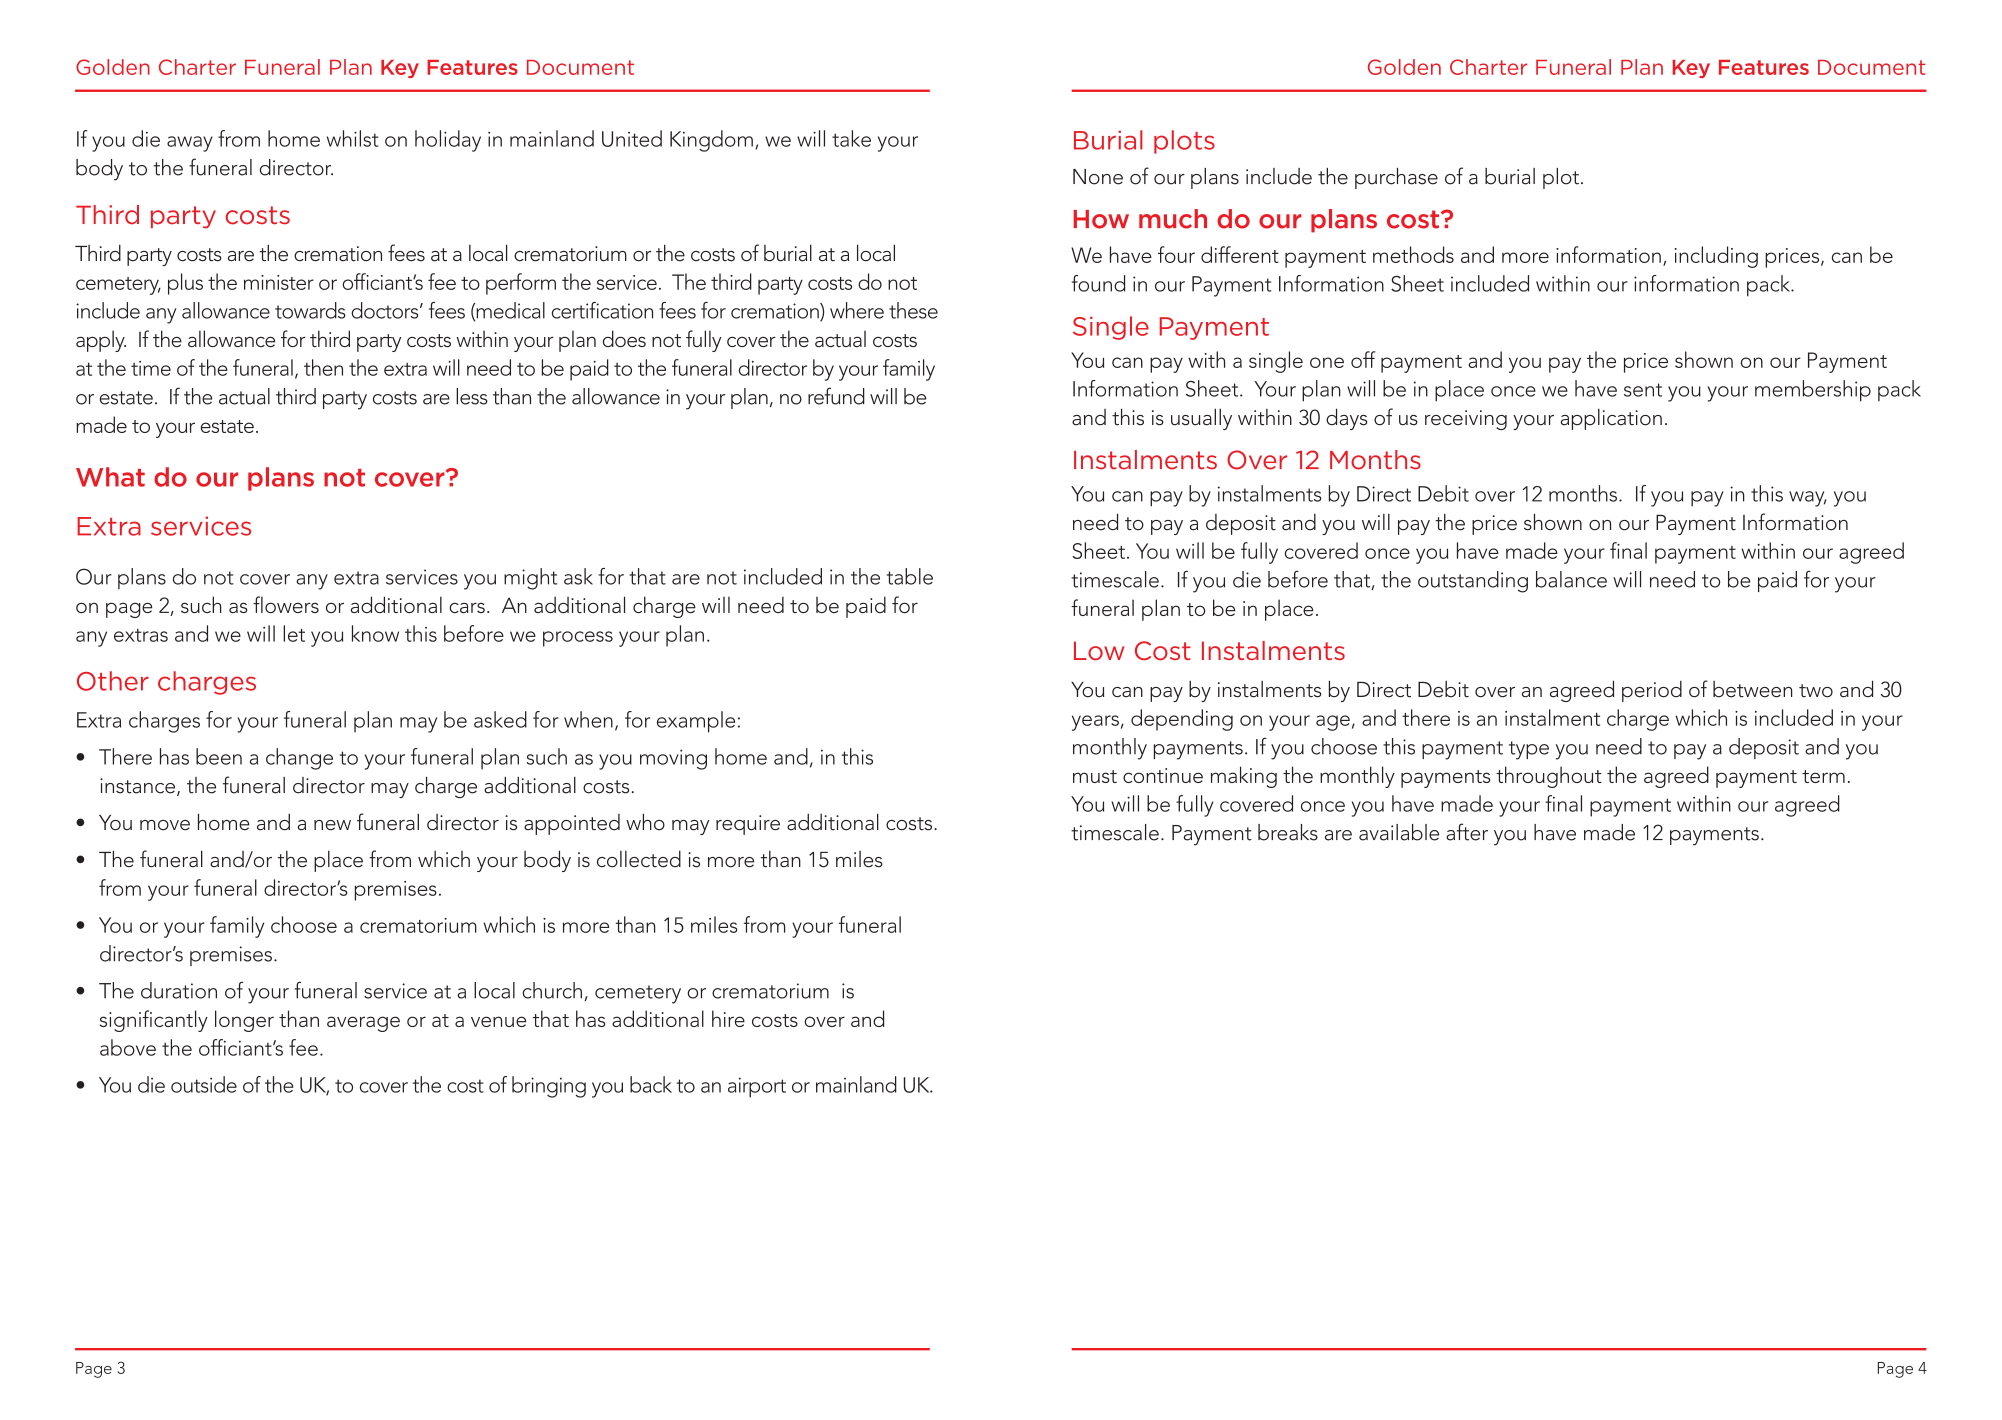 The image size is (2002, 1420). Describe the element at coordinates (363, 1024) in the screenshot. I see `average` at that location.
